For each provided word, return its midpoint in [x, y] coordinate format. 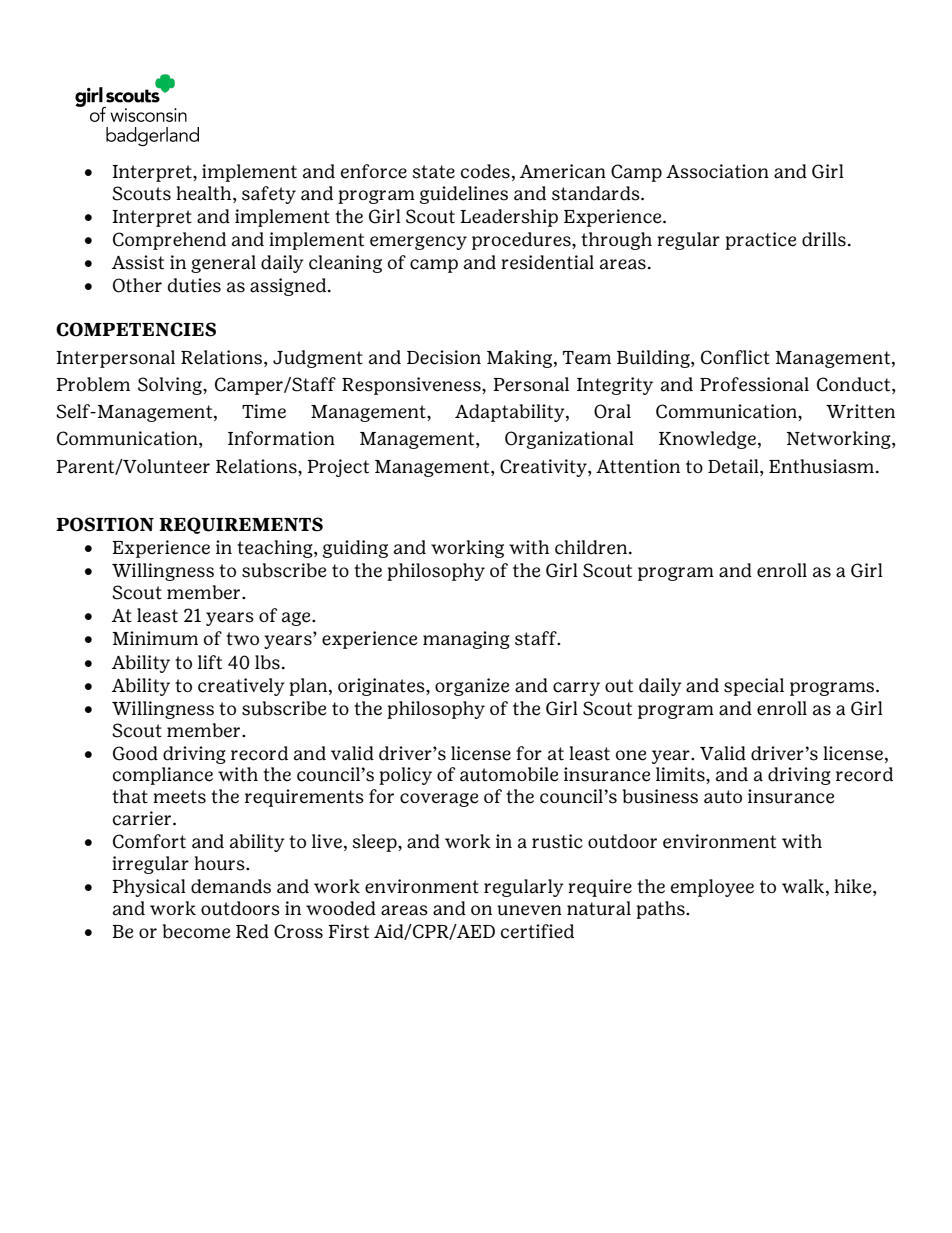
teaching [276, 549]
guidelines [464, 195]
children [592, 547]
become [196, 931]
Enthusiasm [821, 466]
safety [269, 195]
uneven [529, 910]
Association [717, 171]
